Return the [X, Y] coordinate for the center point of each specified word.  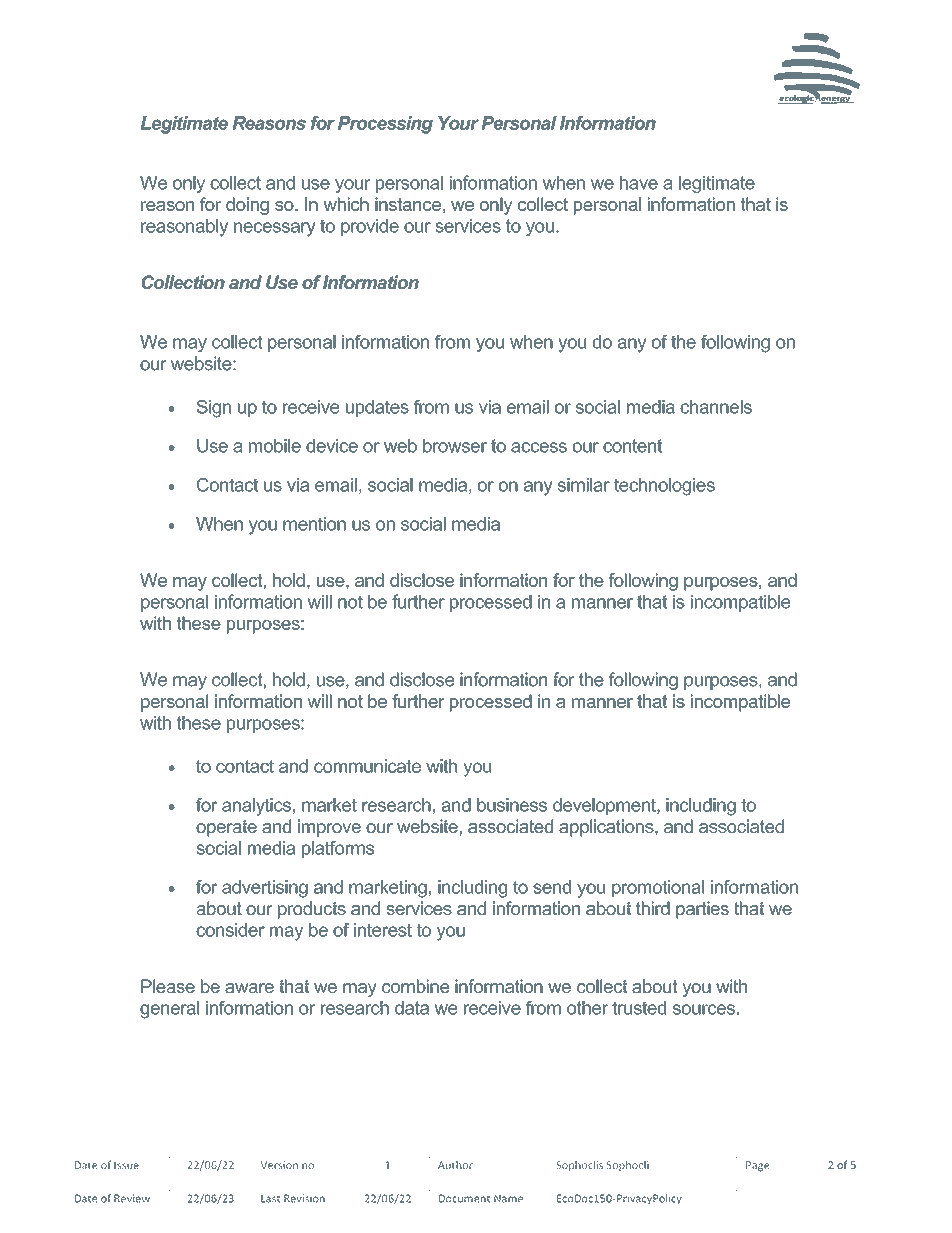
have [639, 183]
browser [455, 446]
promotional [658, 888]
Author [455, 1165]
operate [226, 828]
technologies [664, 487]
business [512, 805]
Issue [126, 1165]
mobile [275, 446]
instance [408, 204]
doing [247, 206]
